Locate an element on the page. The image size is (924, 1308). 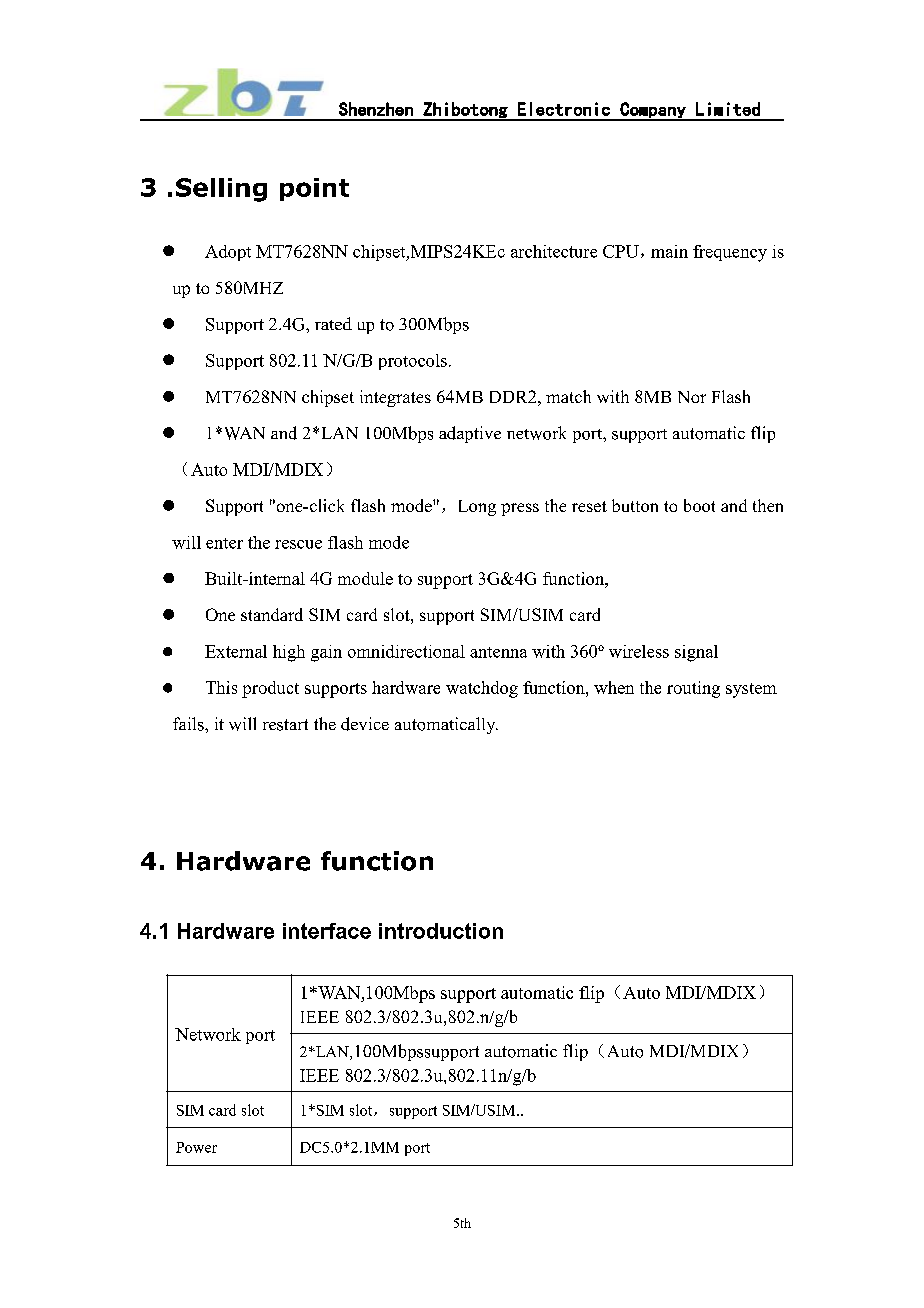
Limited is located at coordinates (728, 109).
